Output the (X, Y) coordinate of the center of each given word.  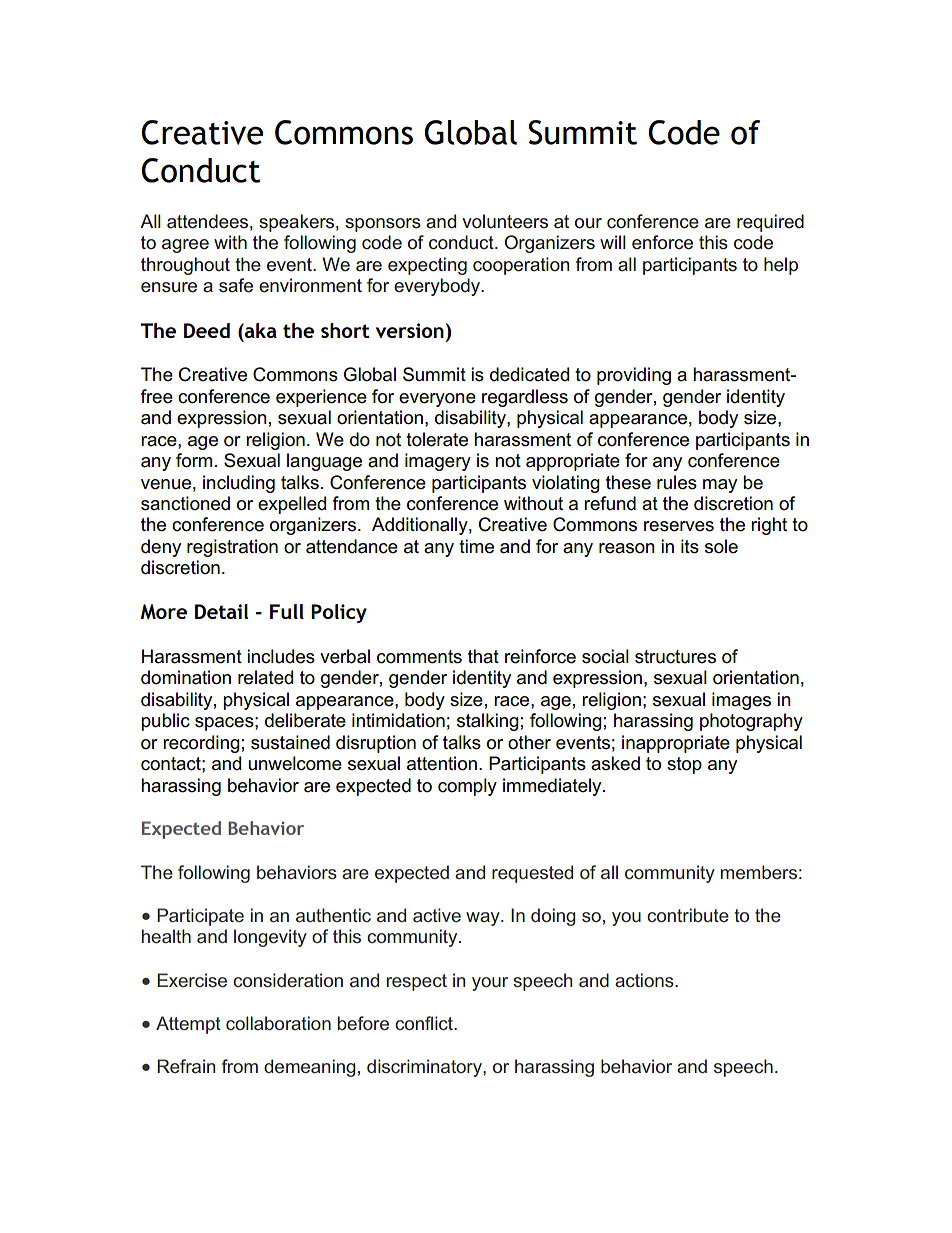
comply (467, 787)
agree (185, 246)
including (239, 484)
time (476, 546)
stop (684, 765)
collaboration (278, 1023)
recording (201, 744)
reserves (679, 526)
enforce (662, 242)
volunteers (505, 221)
